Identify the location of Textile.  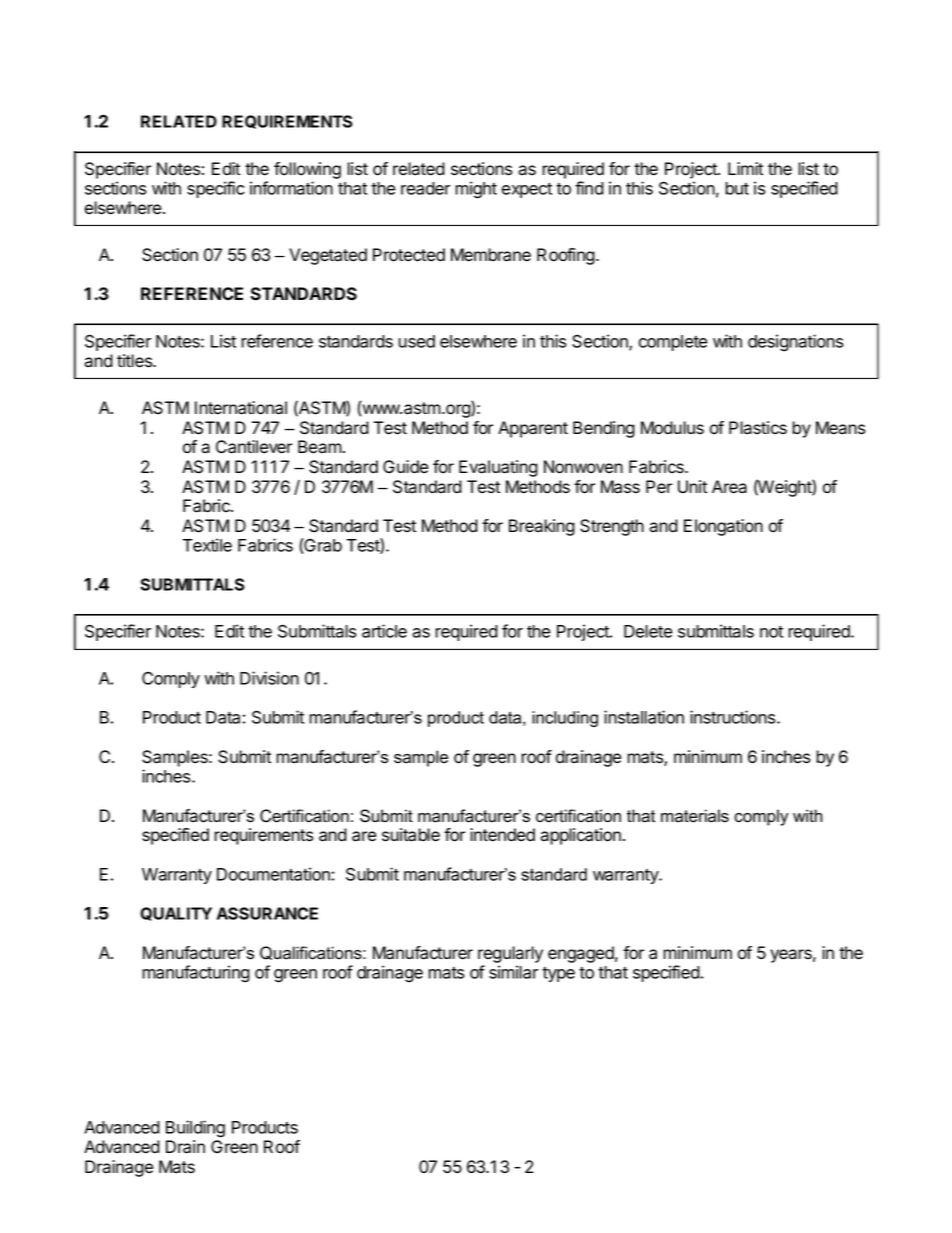
(207, 545).
